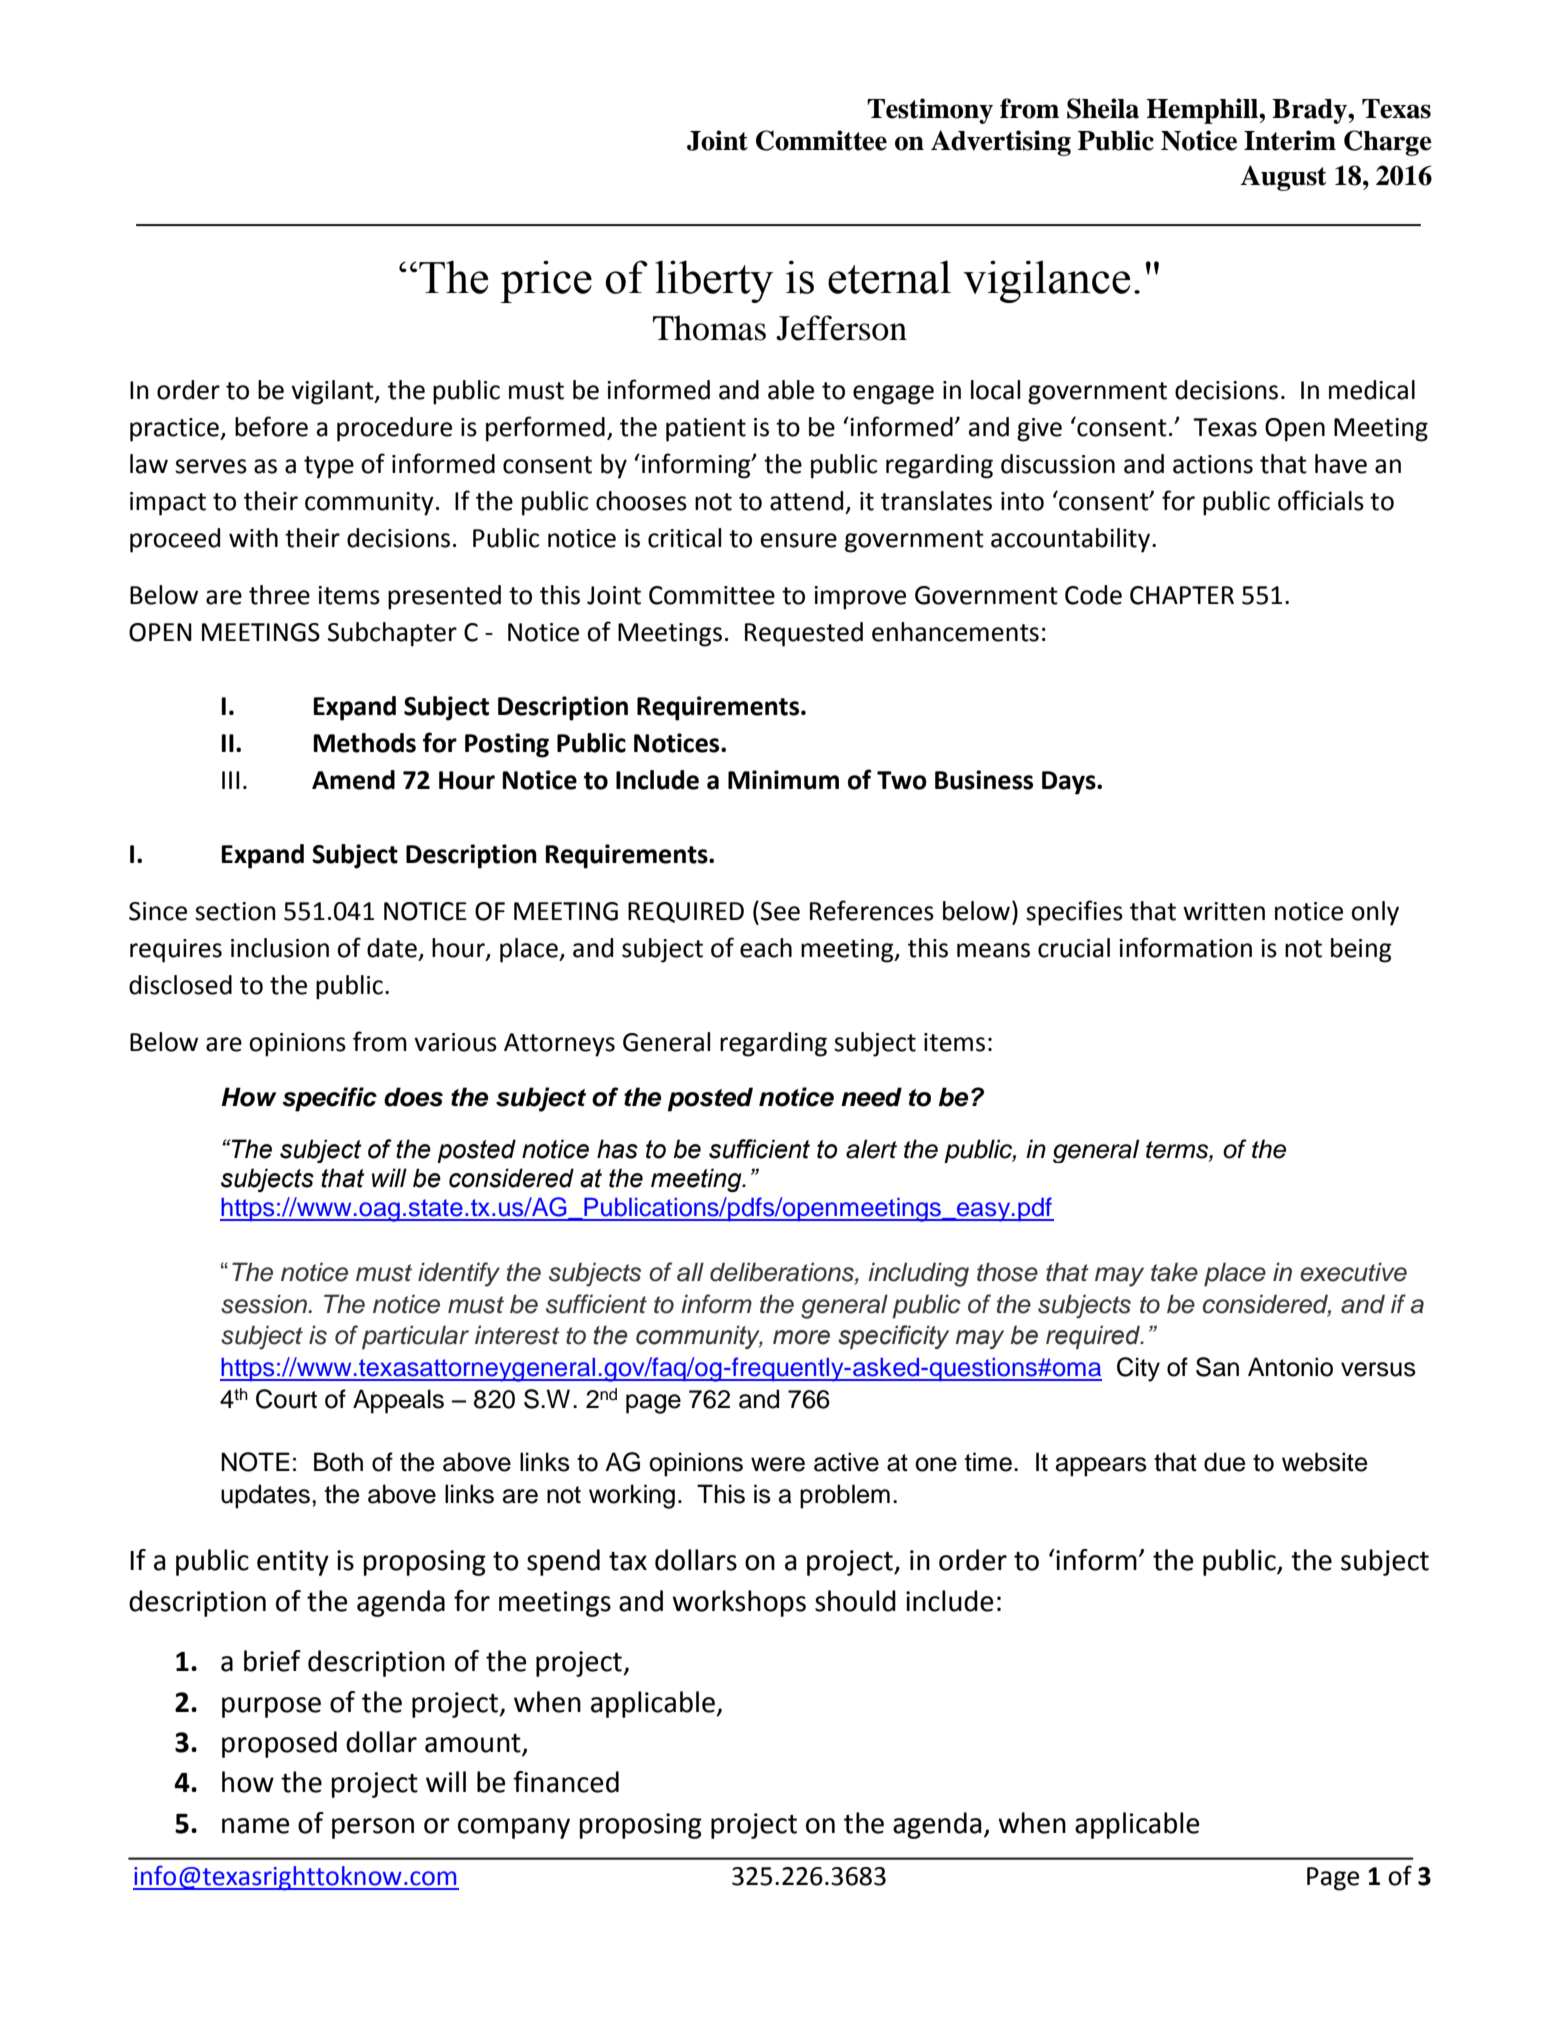 This document has height=2019, width=1560. I want to click on San, so click(1217, 1367).
